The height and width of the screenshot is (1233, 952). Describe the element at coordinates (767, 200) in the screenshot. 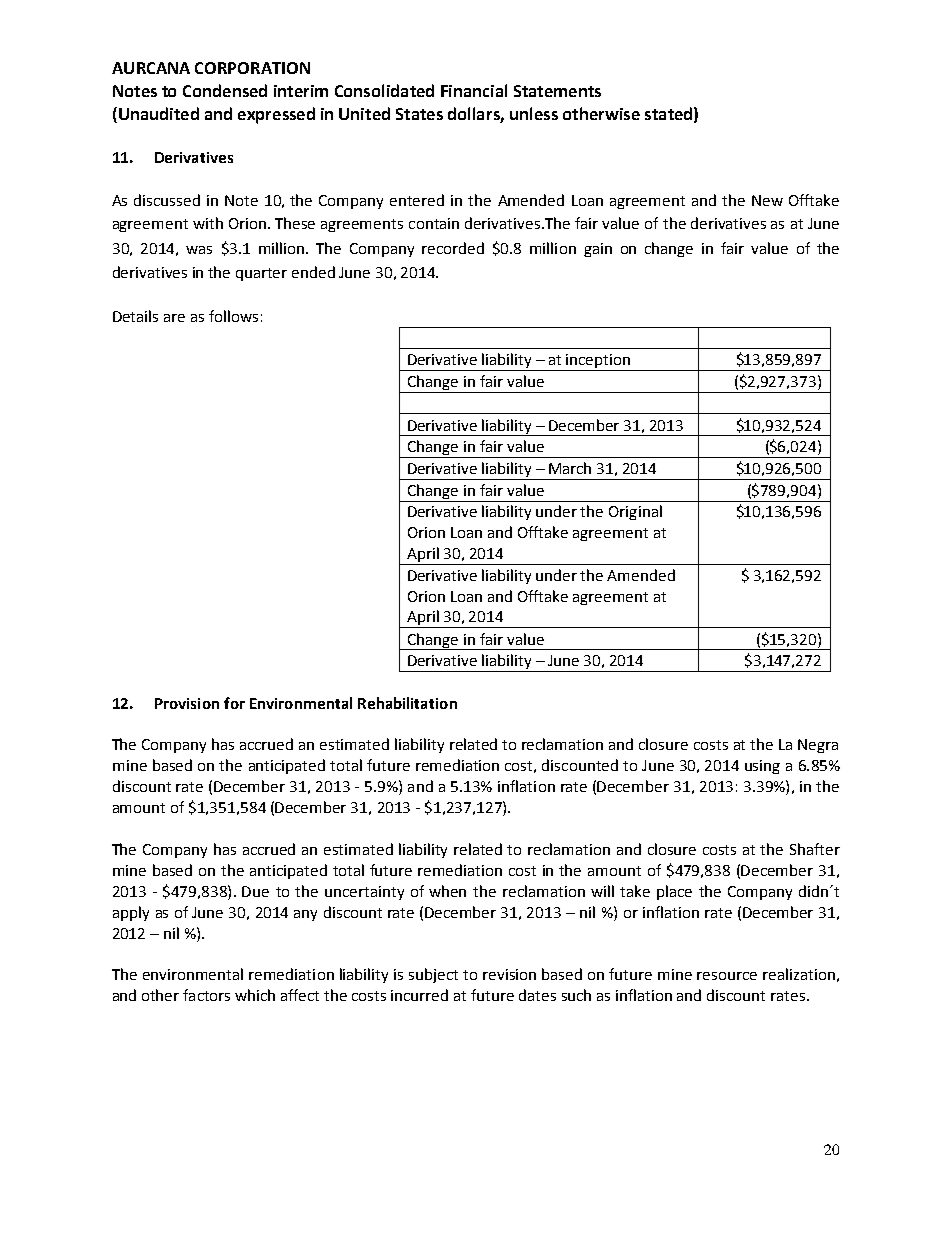

I see `New` at that location.
